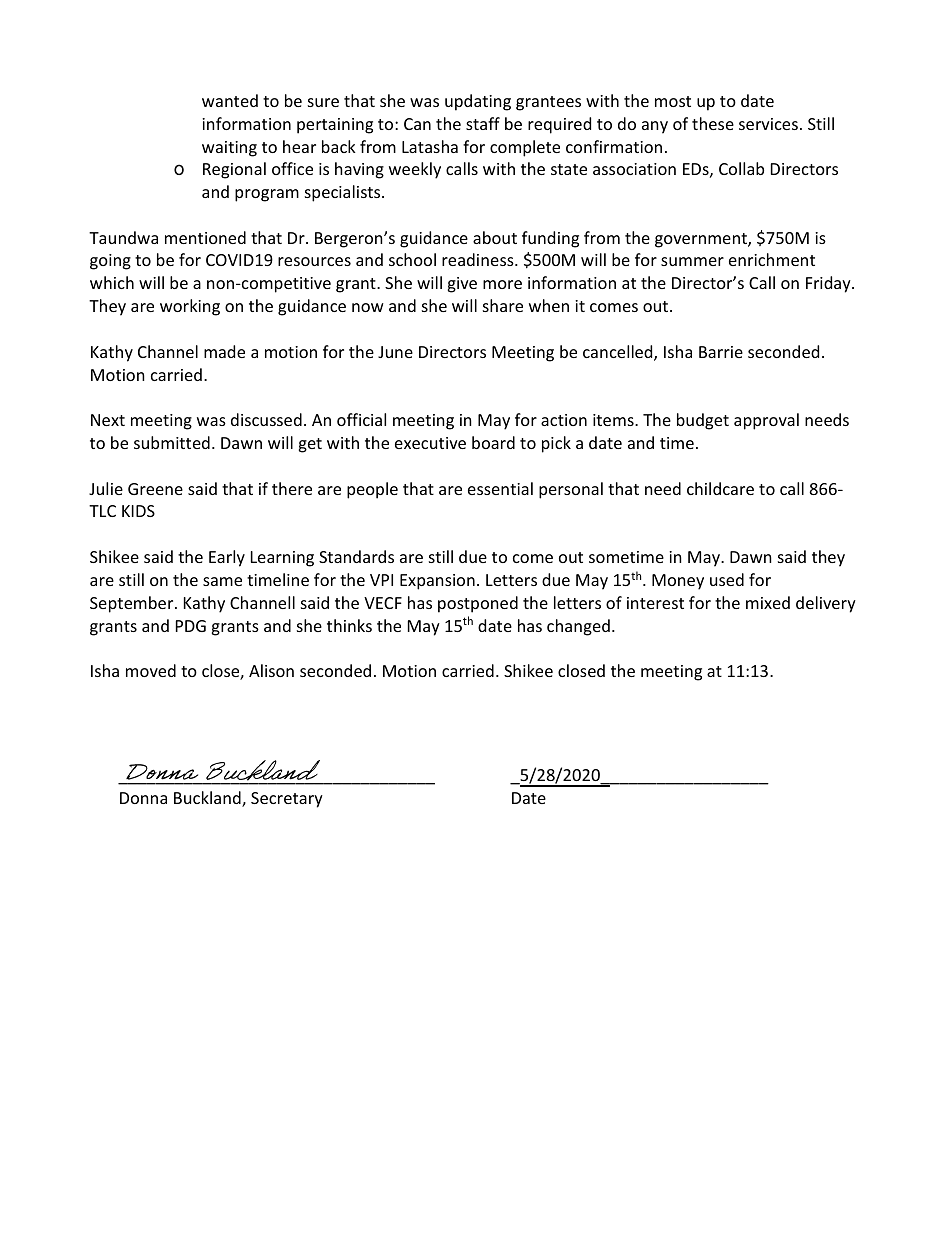 This page has width=952, height=1233. What do you see at coordinates (395, 352) in the page?
I see `June` at bounding box center [395, 352].
